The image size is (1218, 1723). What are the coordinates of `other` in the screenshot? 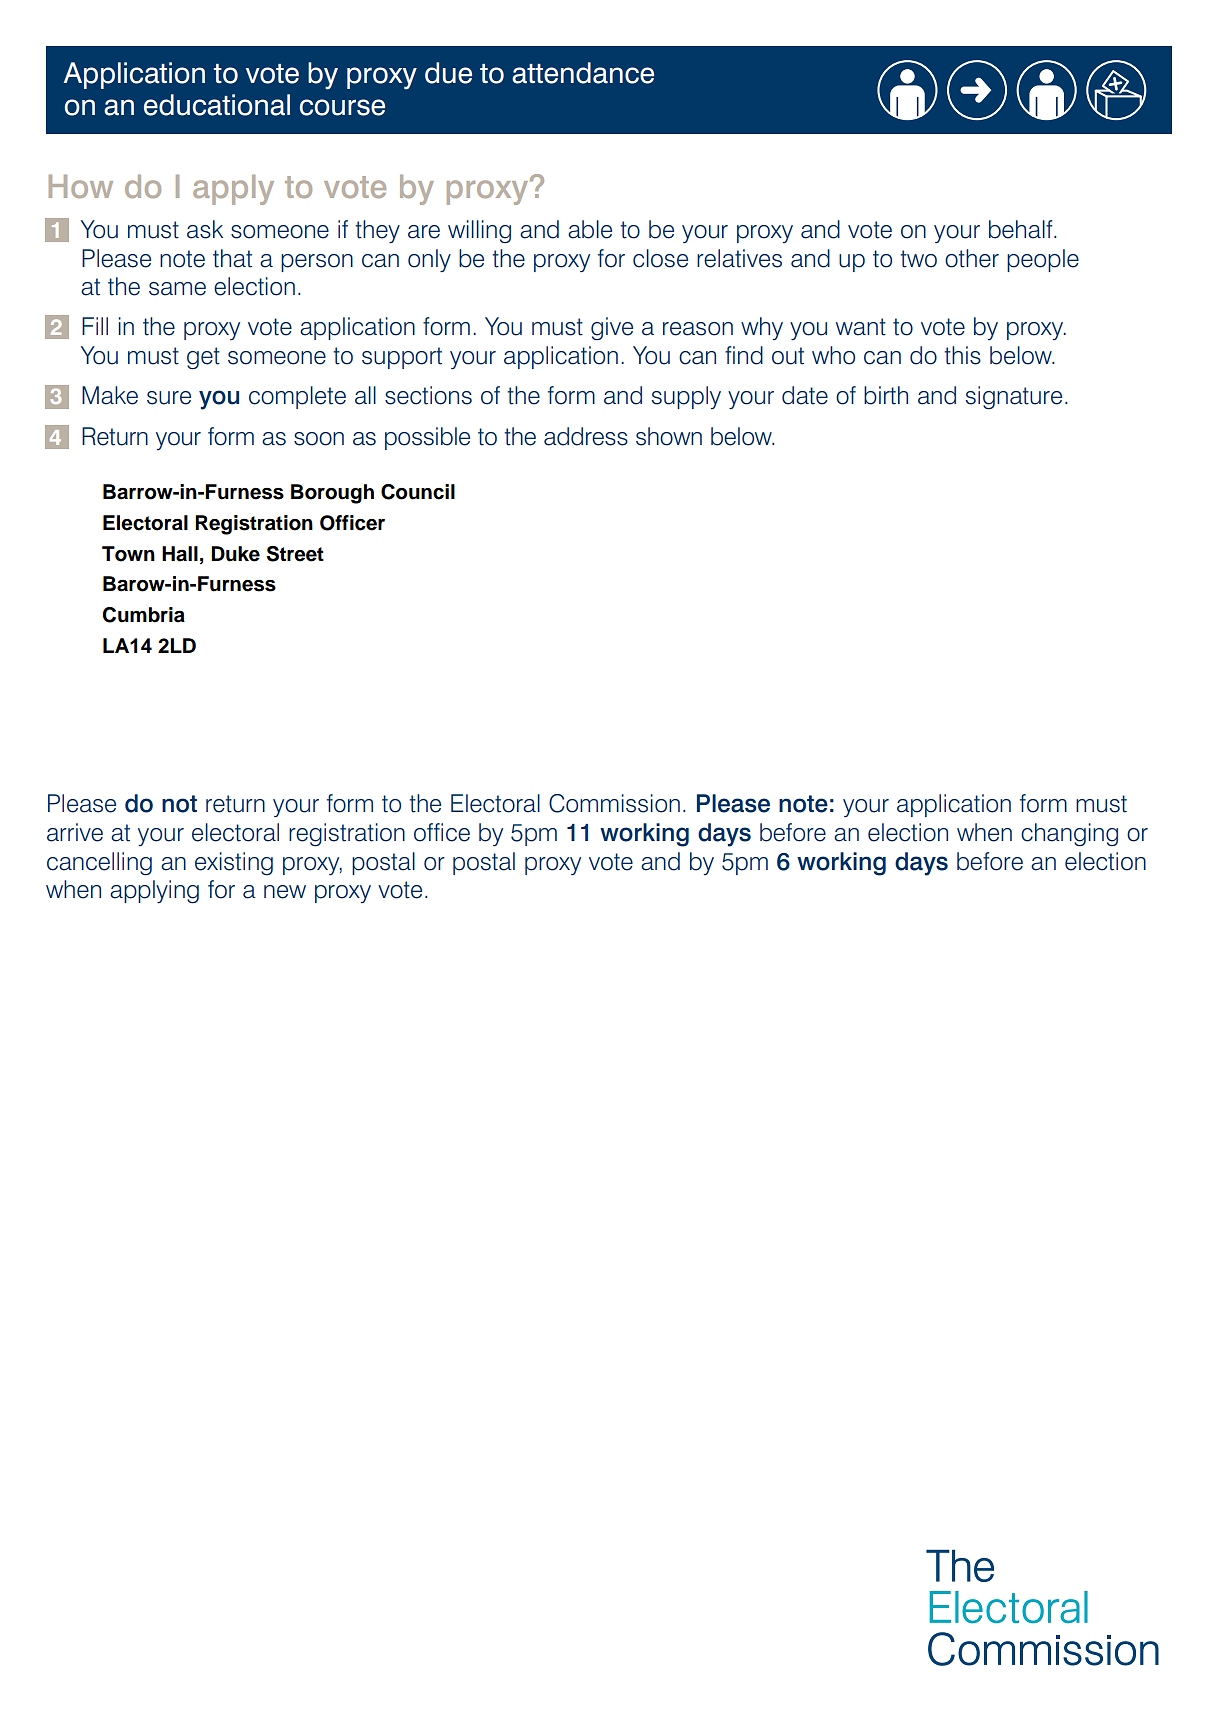 It's located at (972, 258).
